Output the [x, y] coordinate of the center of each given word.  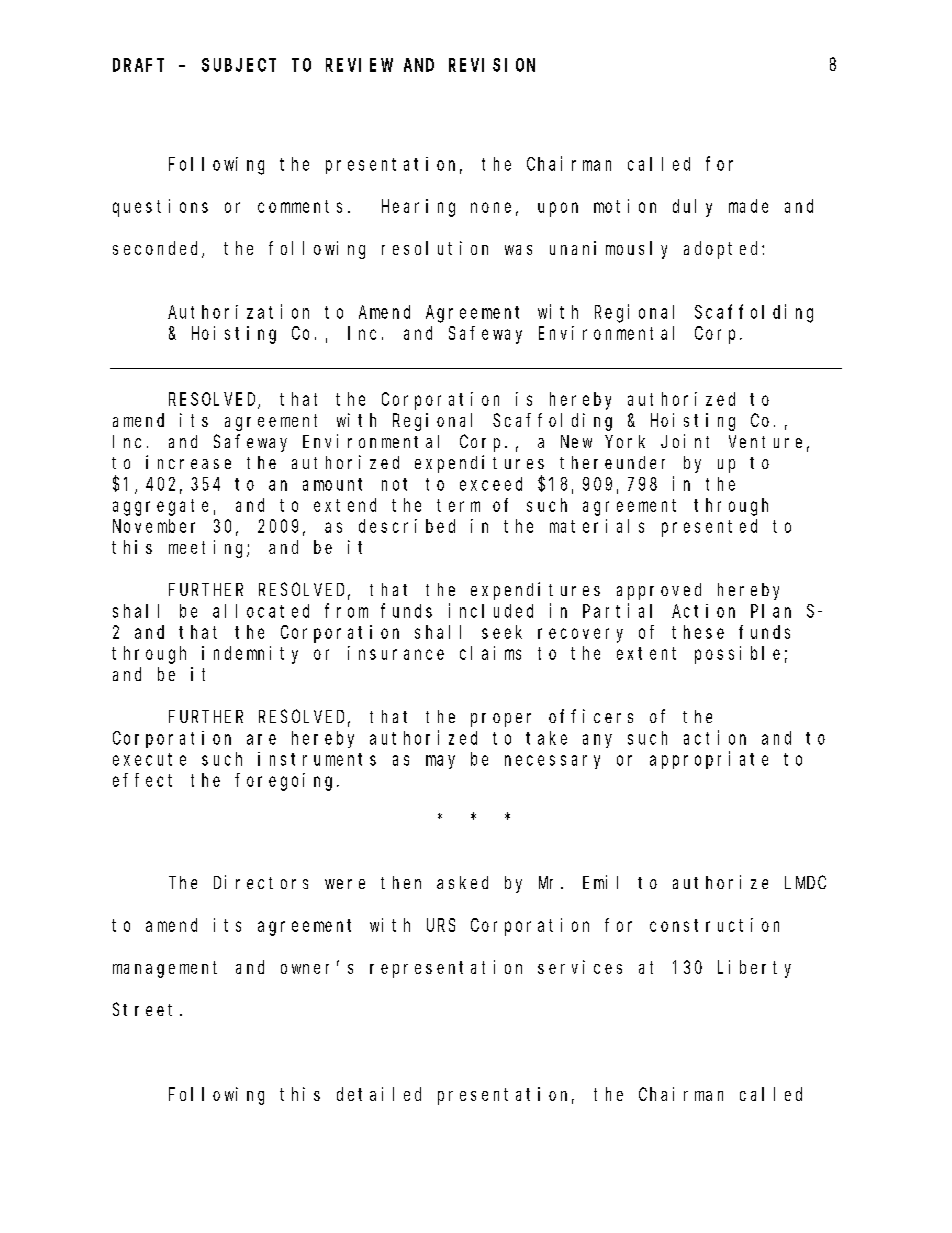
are [261, 739]
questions [160, 208]
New [576, 441]
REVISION [492, 65]
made [748, 206]
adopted [723, 250]
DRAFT [138, 65]
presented [709, 528]
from [346, 610]
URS [441, 925]
